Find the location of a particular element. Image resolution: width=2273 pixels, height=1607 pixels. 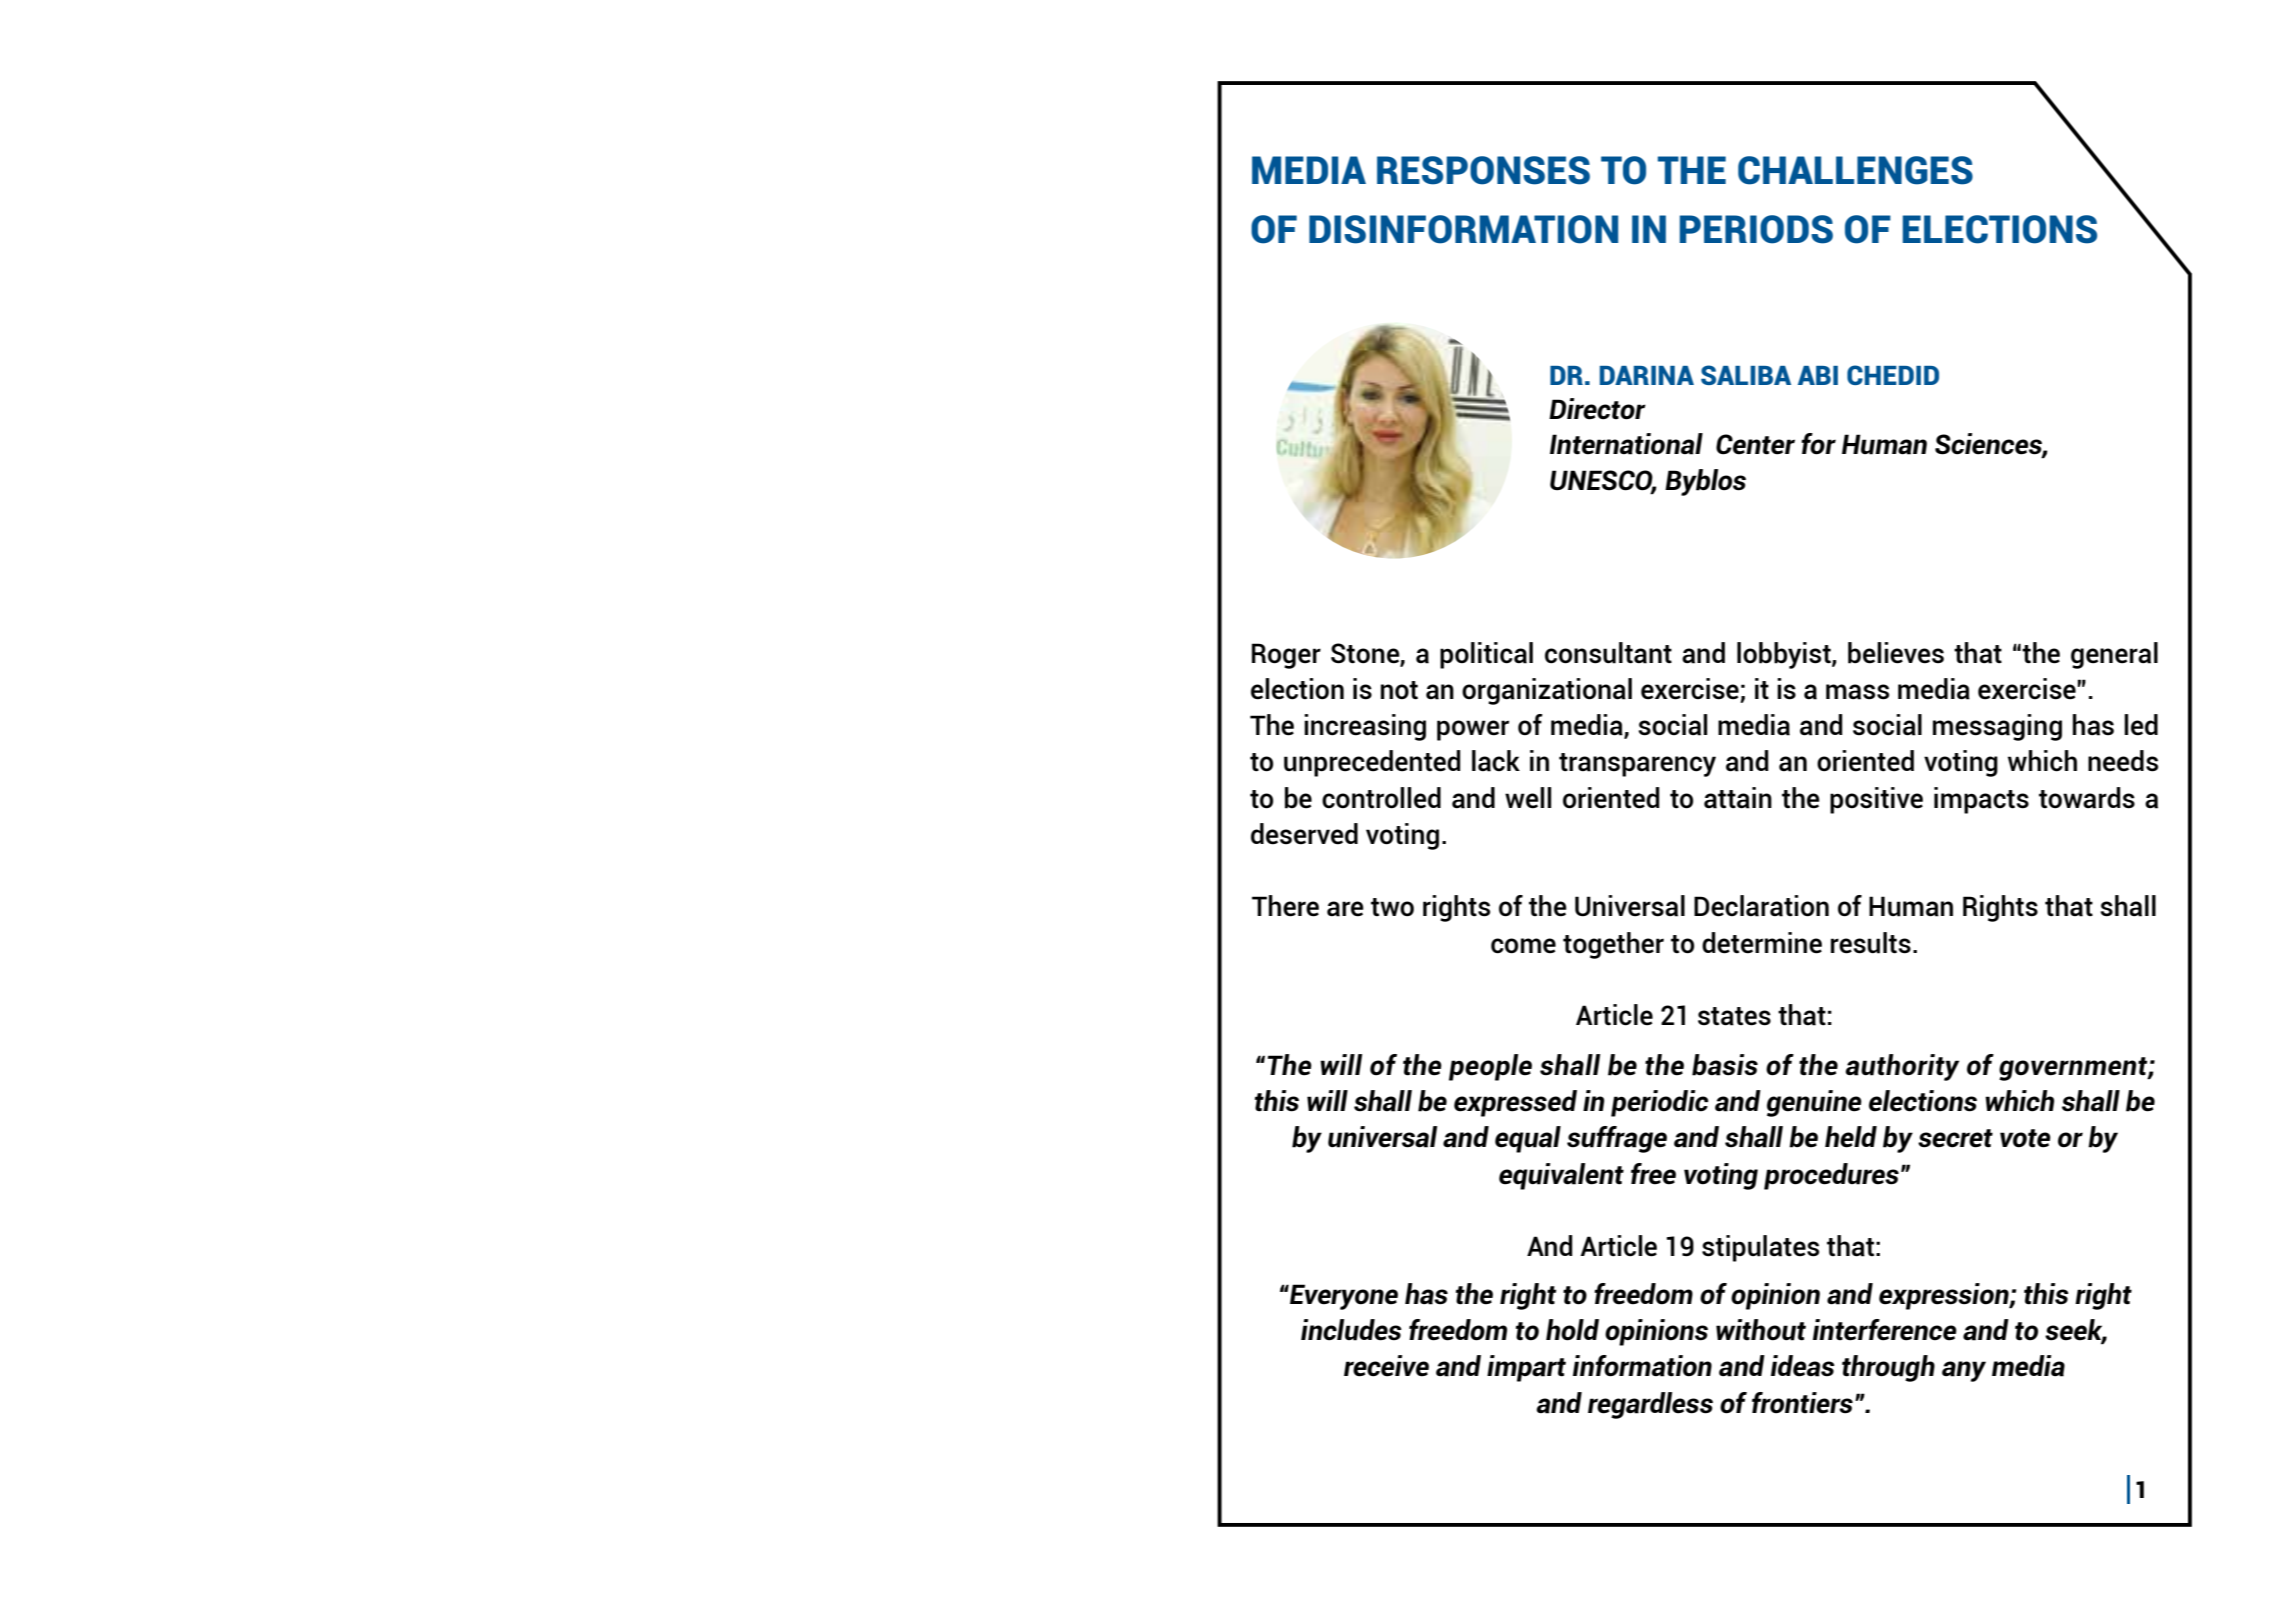

any is located at coordinates (1964, 1371).
